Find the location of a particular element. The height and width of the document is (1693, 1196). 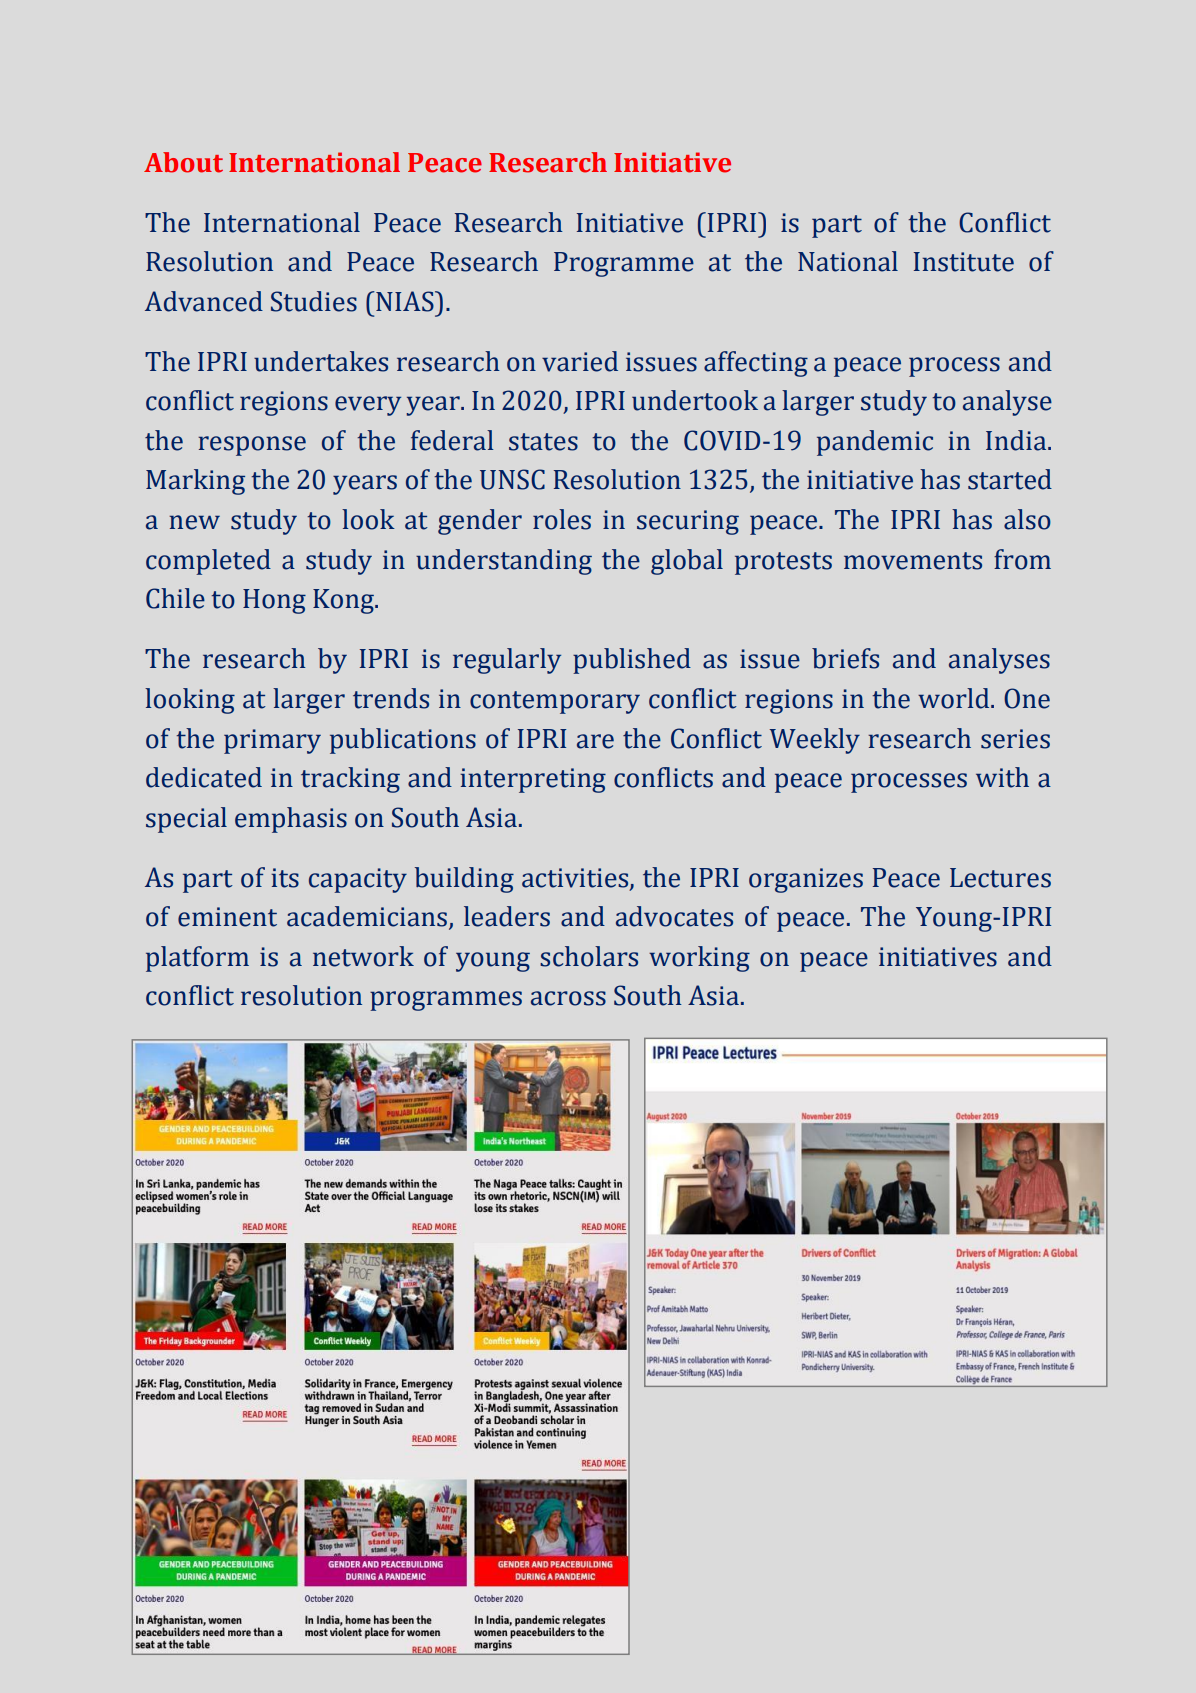

platform is located at coordinates (197, 959).
